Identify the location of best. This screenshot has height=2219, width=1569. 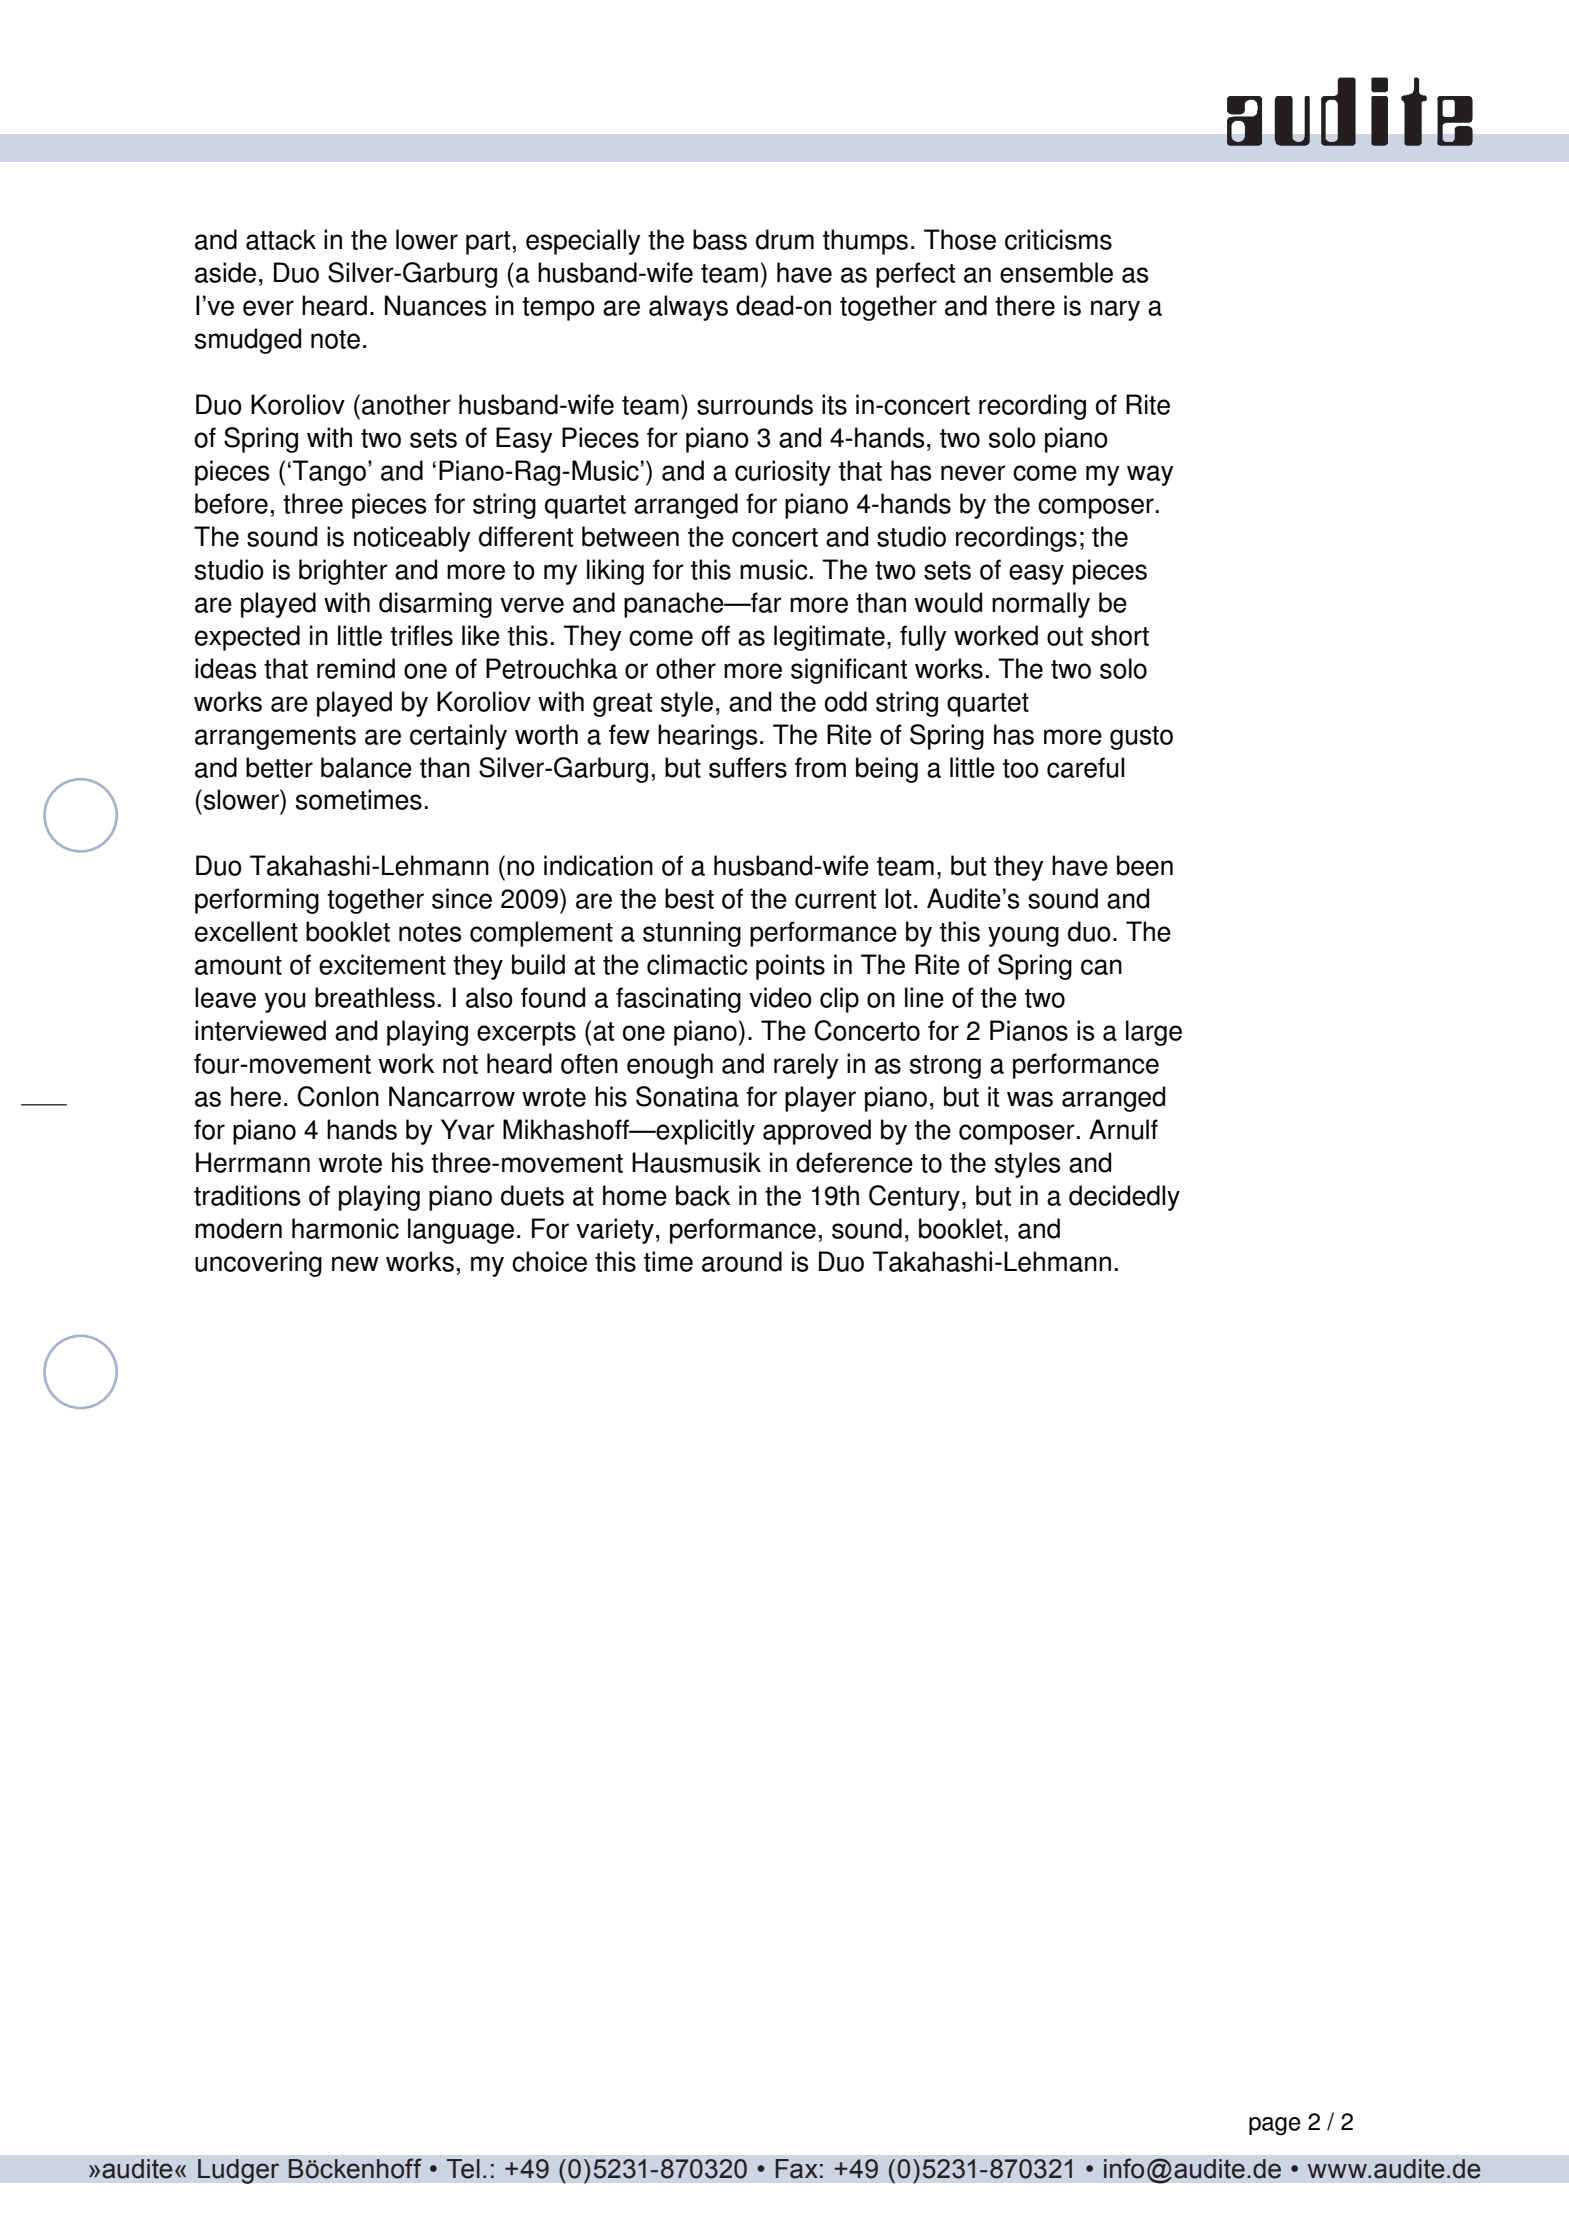
(689, 898).
